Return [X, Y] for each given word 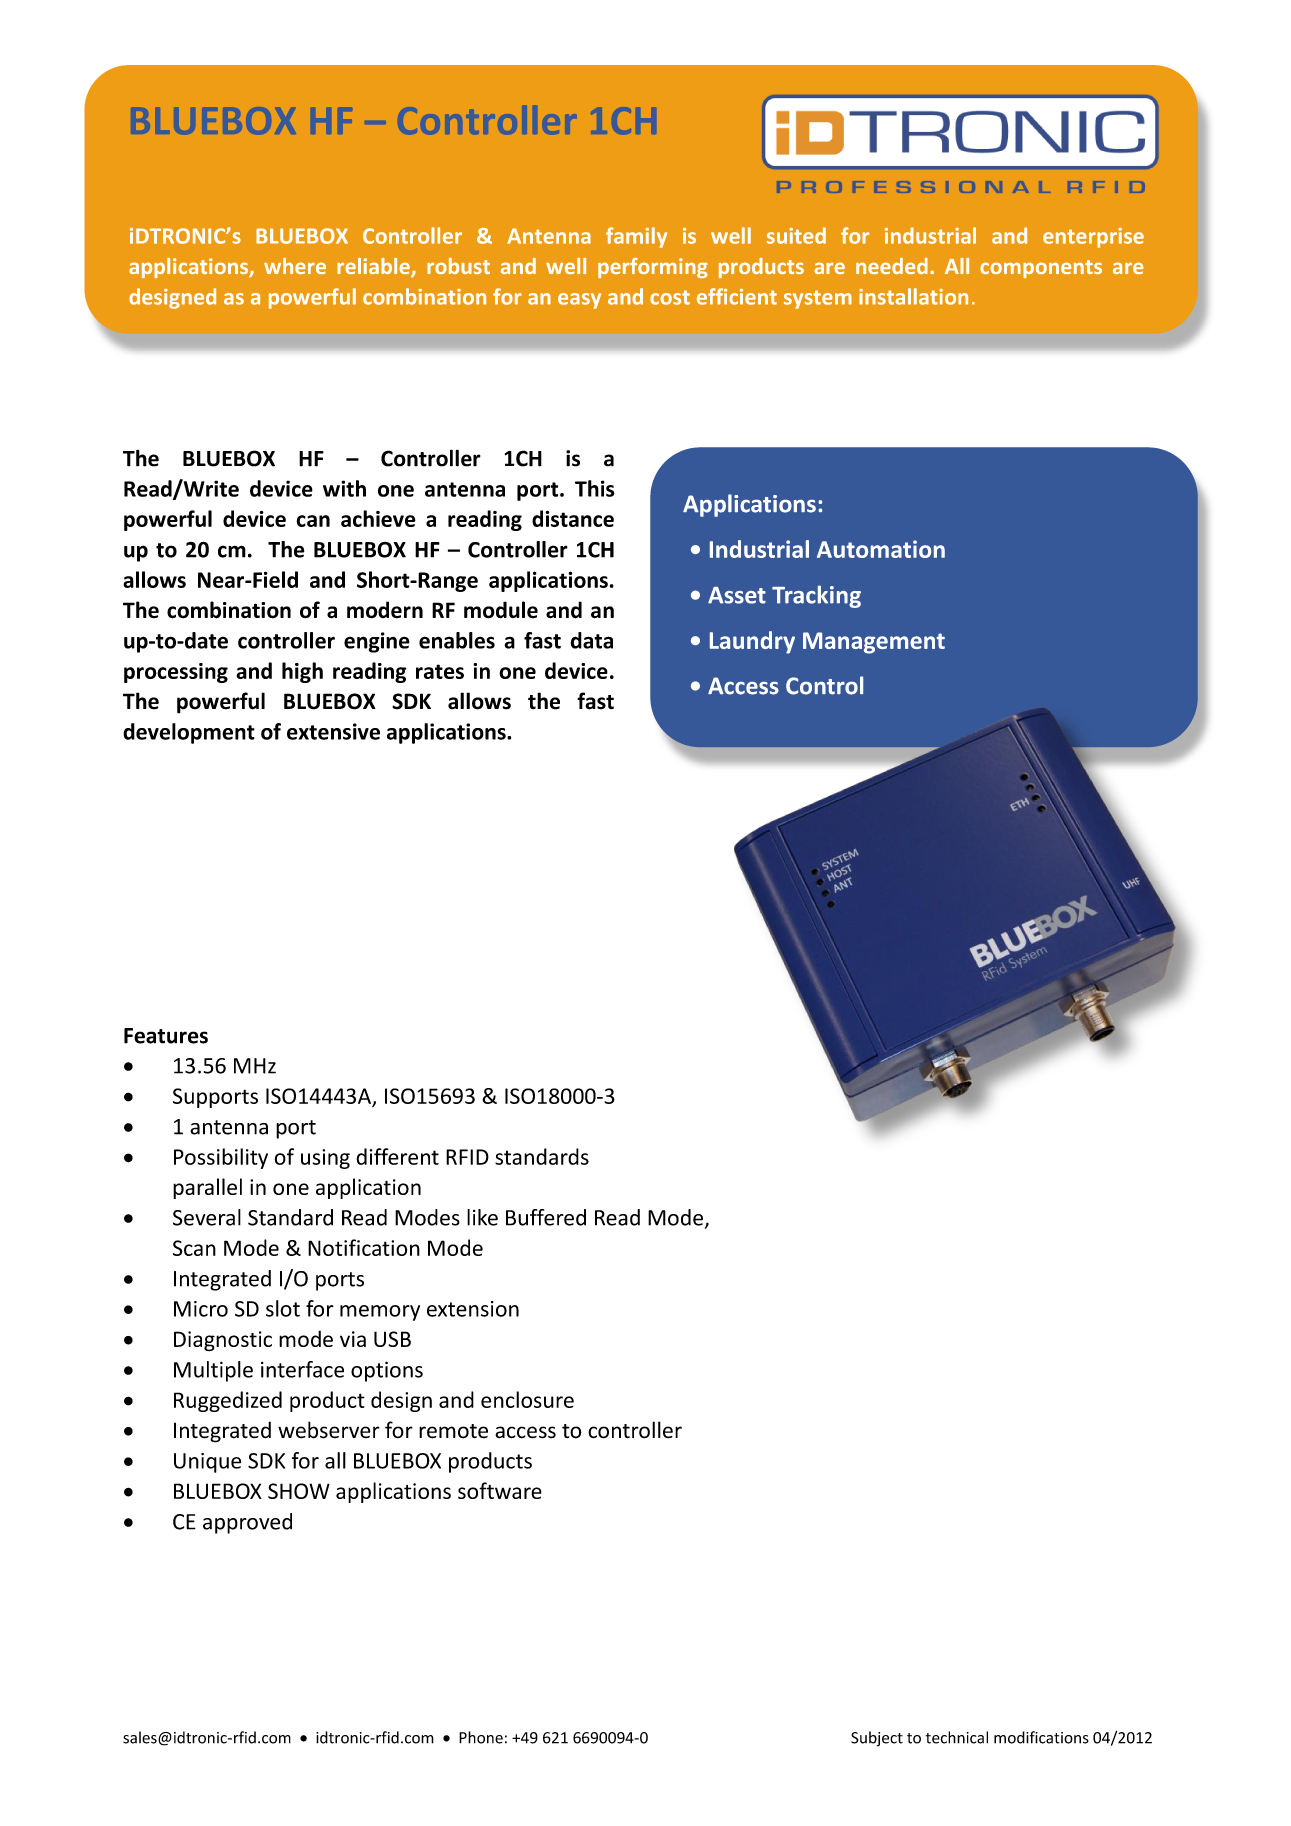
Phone [481, 1737]
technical [957, 1737]
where [295, 266]
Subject [877, 1739]
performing [653, 268]
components [1041, 269]
